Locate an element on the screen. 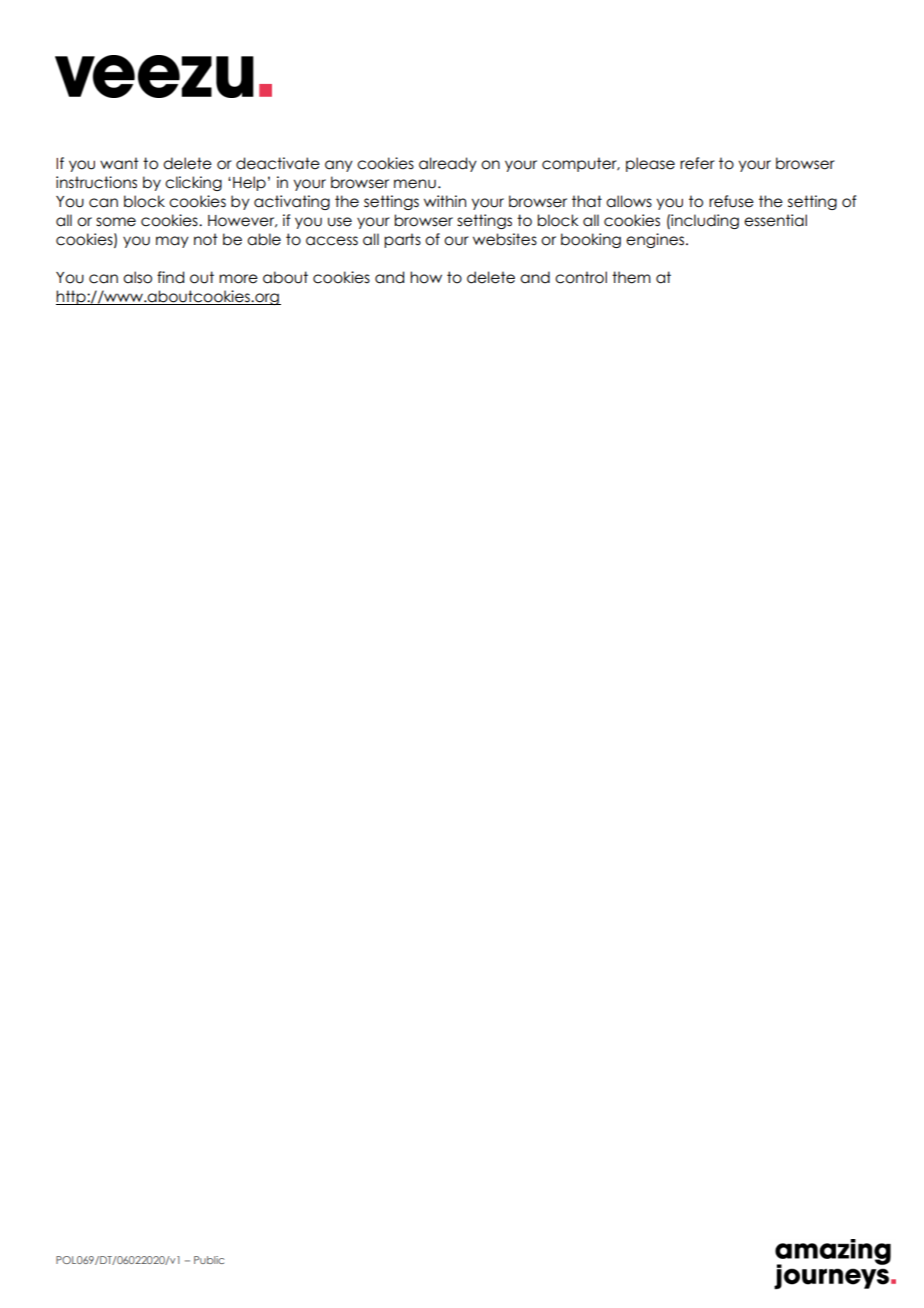  may is located at coordinates (172, 242).
